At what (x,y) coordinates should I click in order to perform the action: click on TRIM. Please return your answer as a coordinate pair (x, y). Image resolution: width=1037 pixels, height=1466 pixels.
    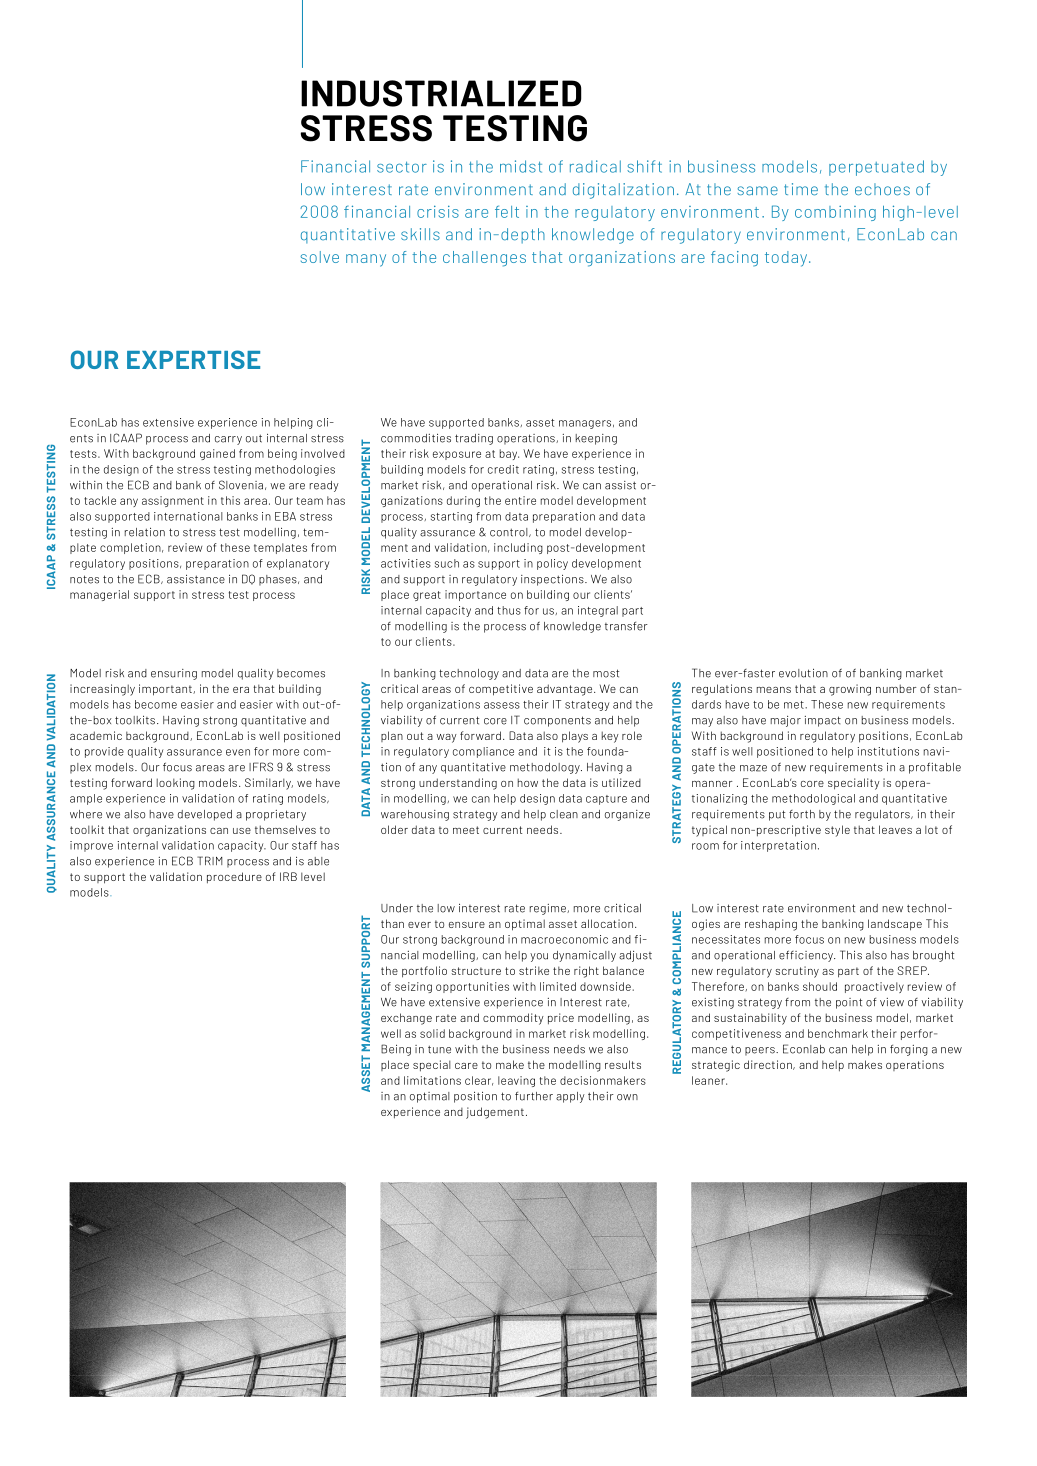
    Looking at the image, I should click on (209, 860).
